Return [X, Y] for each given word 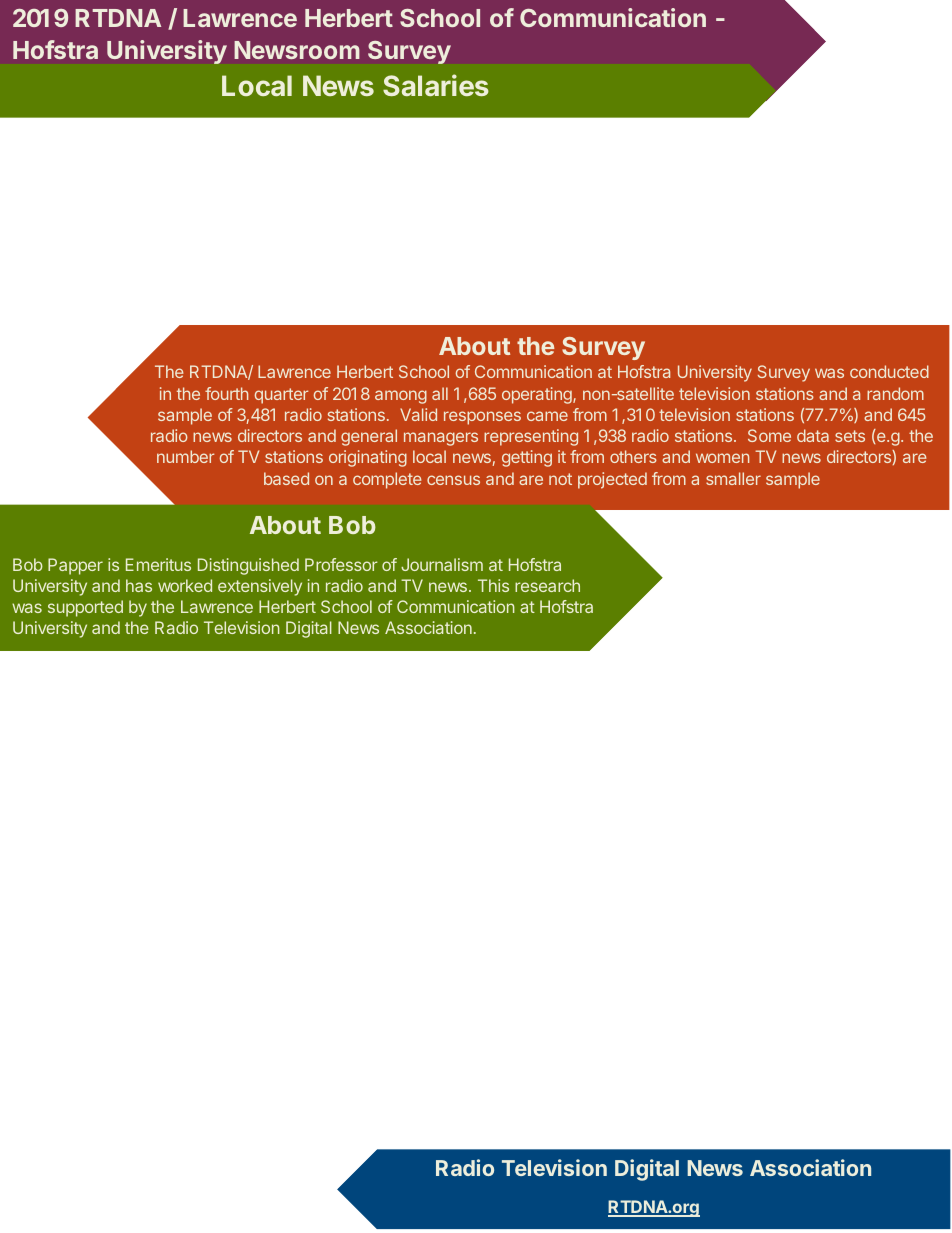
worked [185, 585]
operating [538, 395]
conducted [889, 371]
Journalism [442, 564]
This [493, 585]
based [286, 478]
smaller [733, 478]
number [185, 456]
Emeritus [158, 564]
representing [531, 437]
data [813, 435]
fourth [226, 393]
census [453, 480]
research [547, 585]
